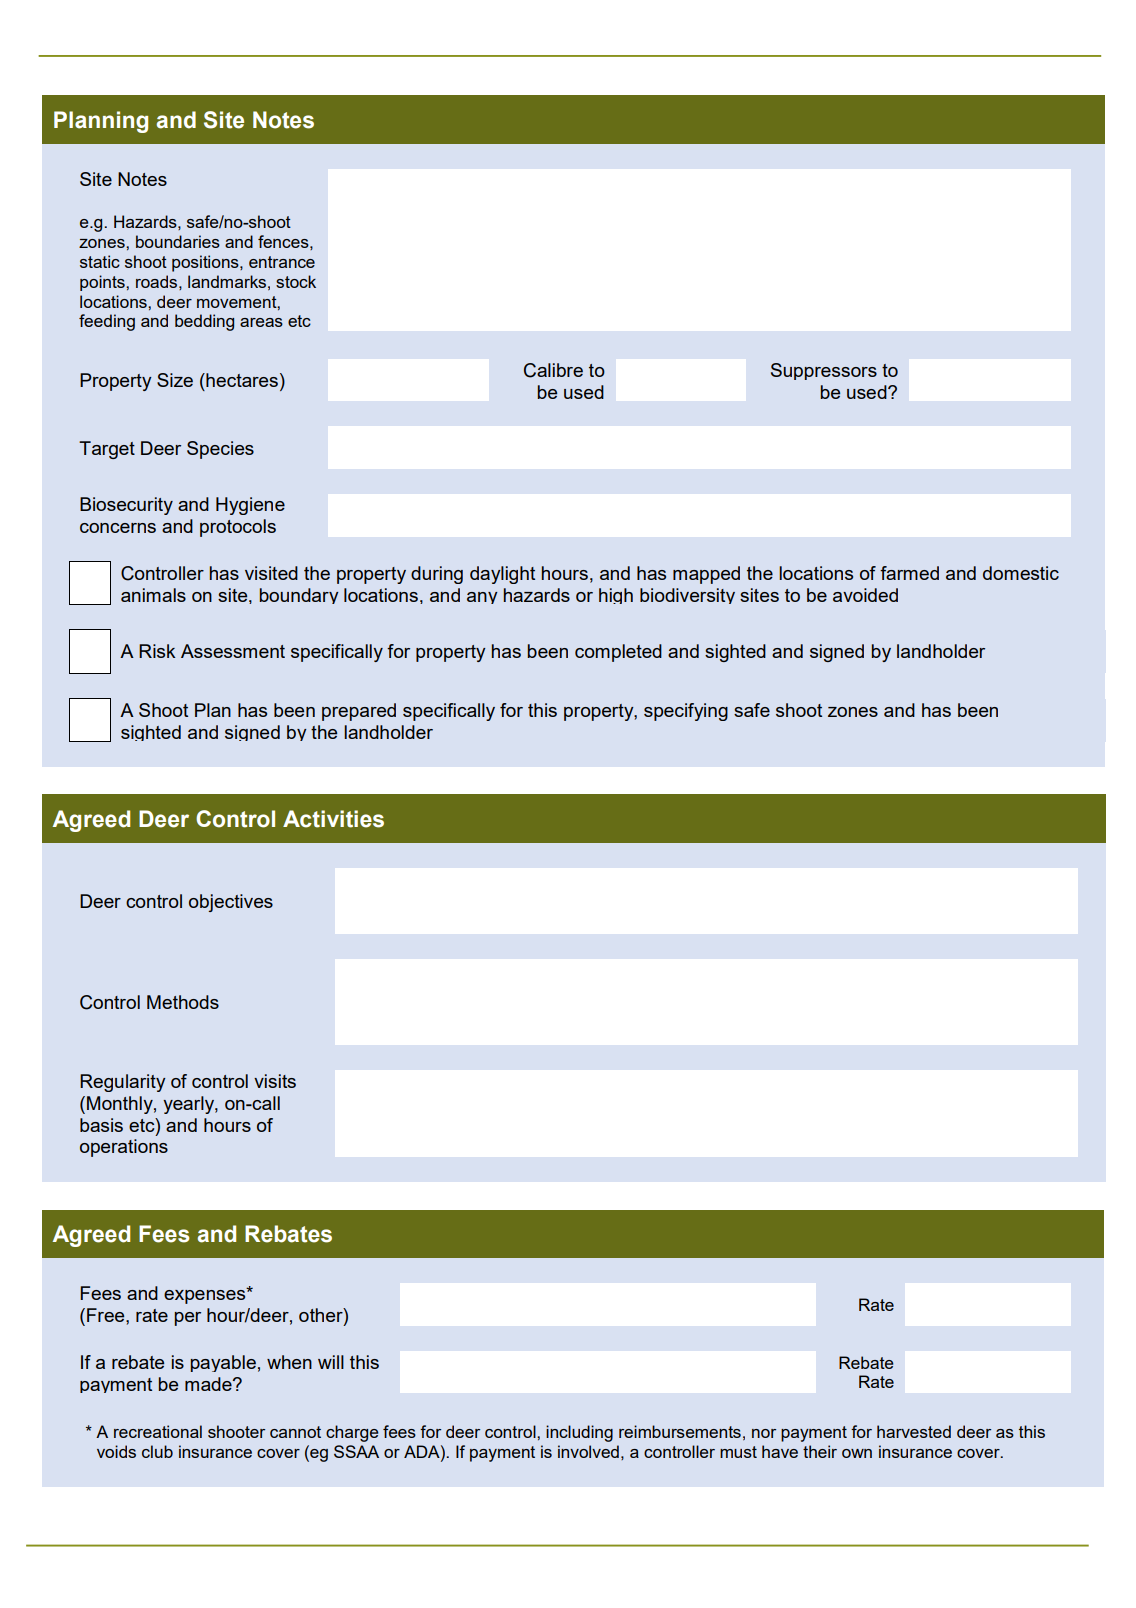 The height and width of the image is (1608, 1136). What do you see at coordinates (206, 263) in the image?
I see `positions` at bounding box center [206, 263].
